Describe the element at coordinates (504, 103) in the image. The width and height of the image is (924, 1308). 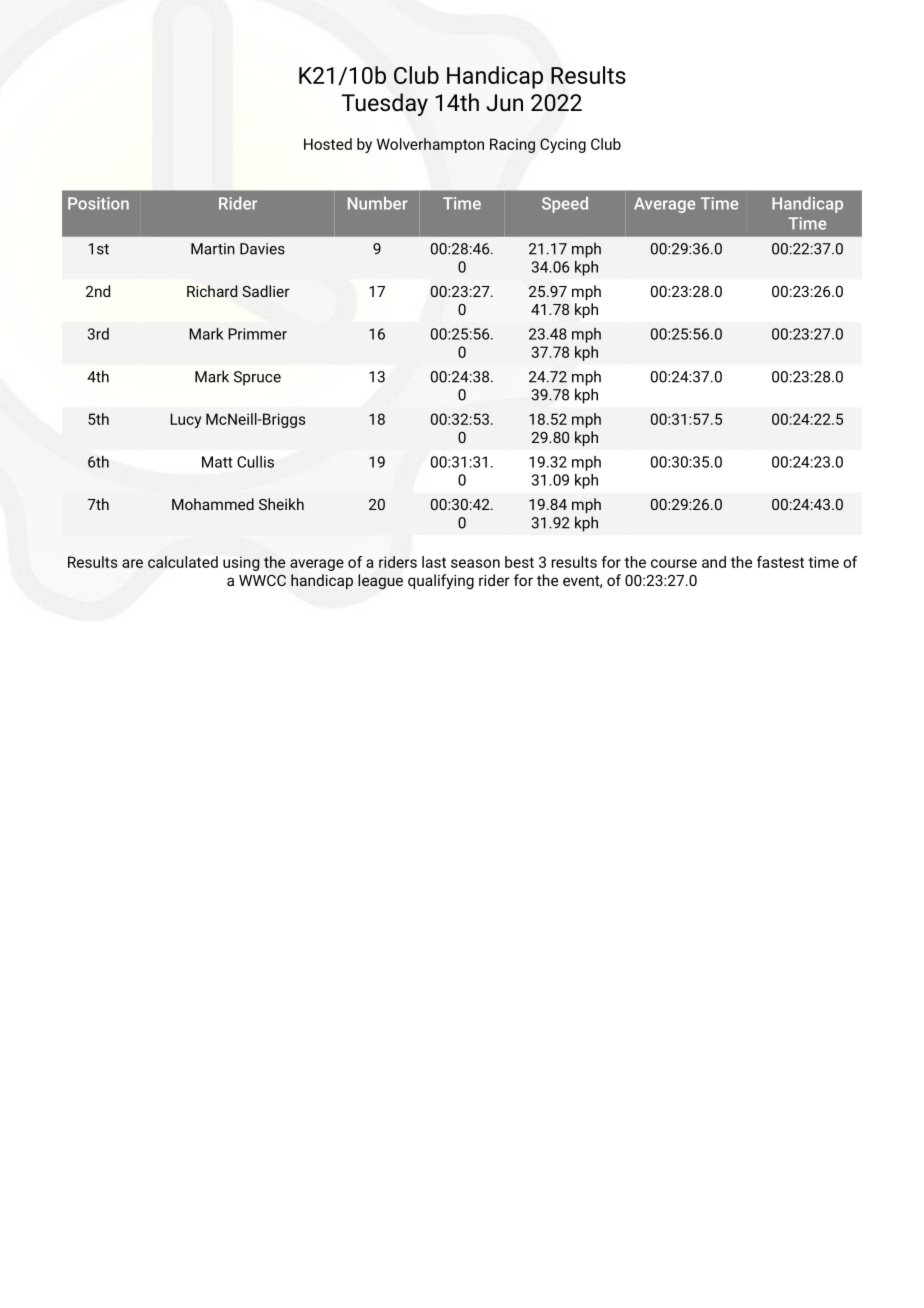
I see `Jun` at that location.
